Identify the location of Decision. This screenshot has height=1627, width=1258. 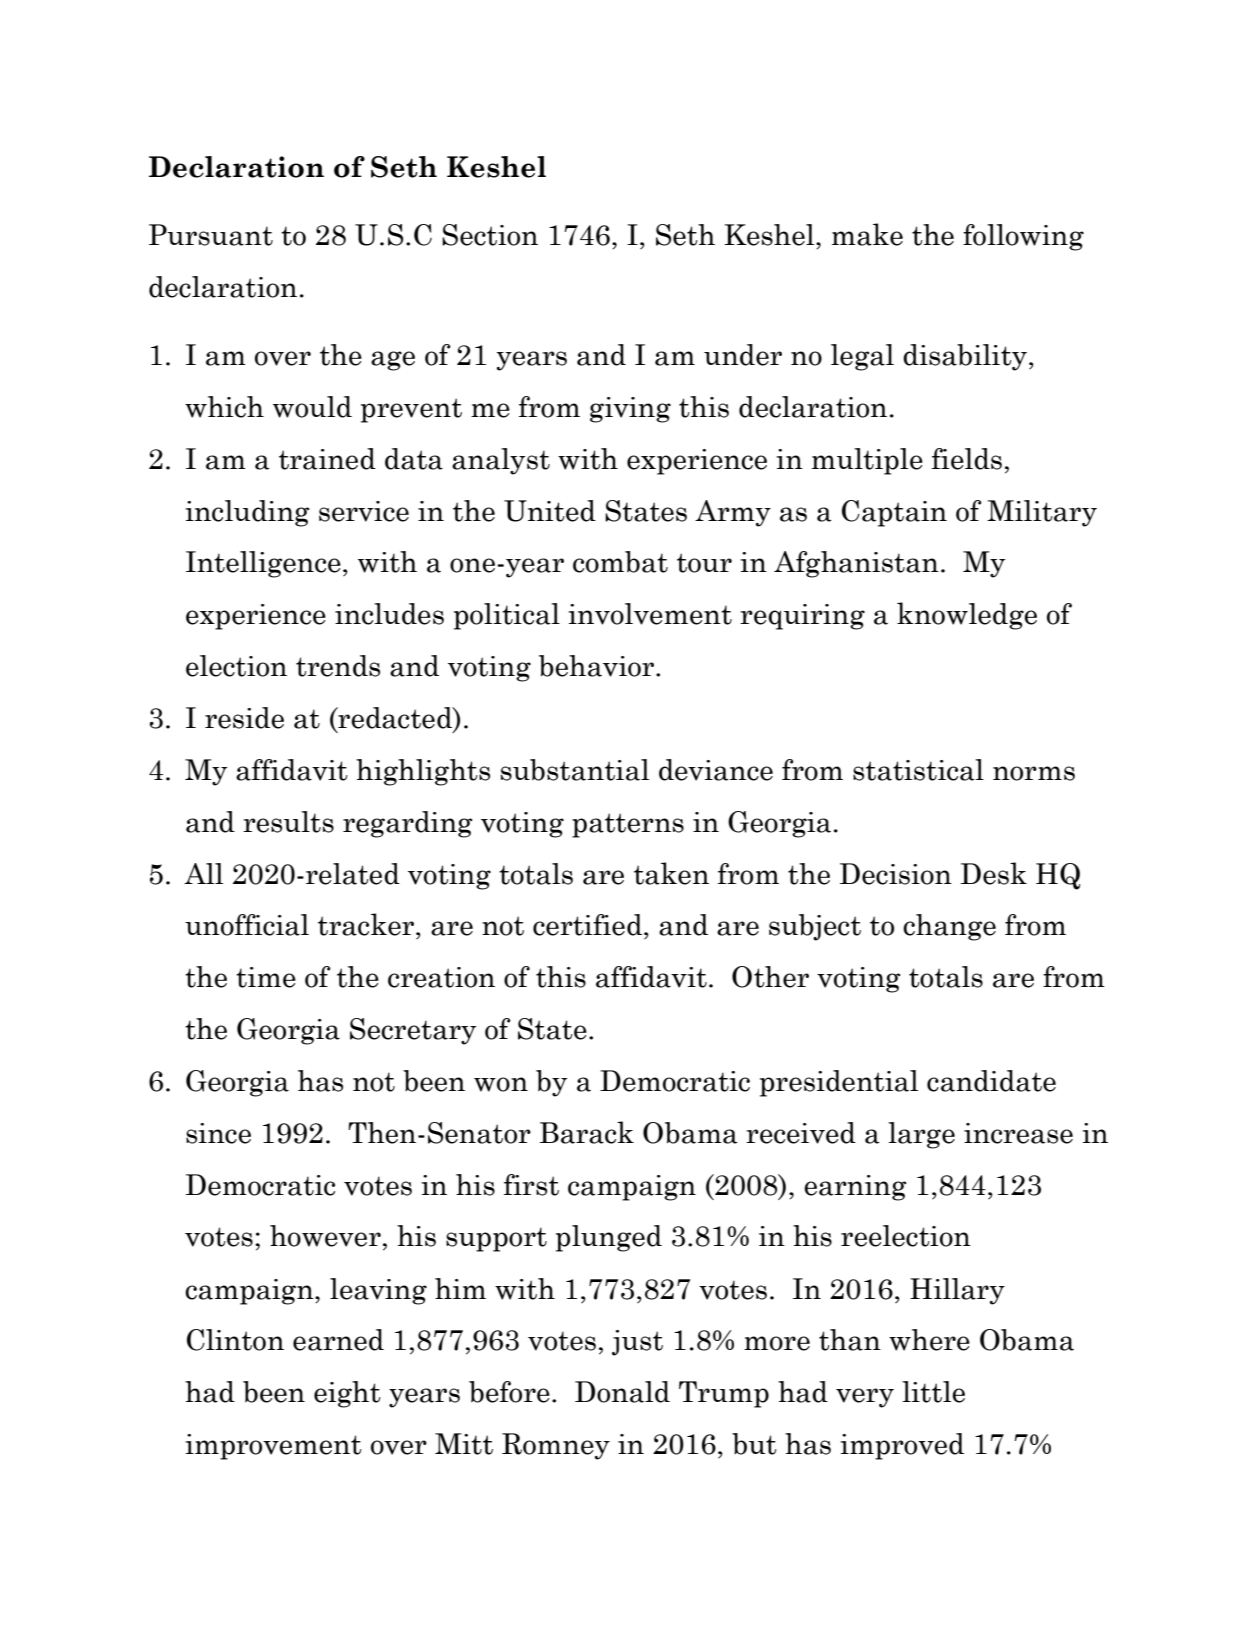
(896, 874).
